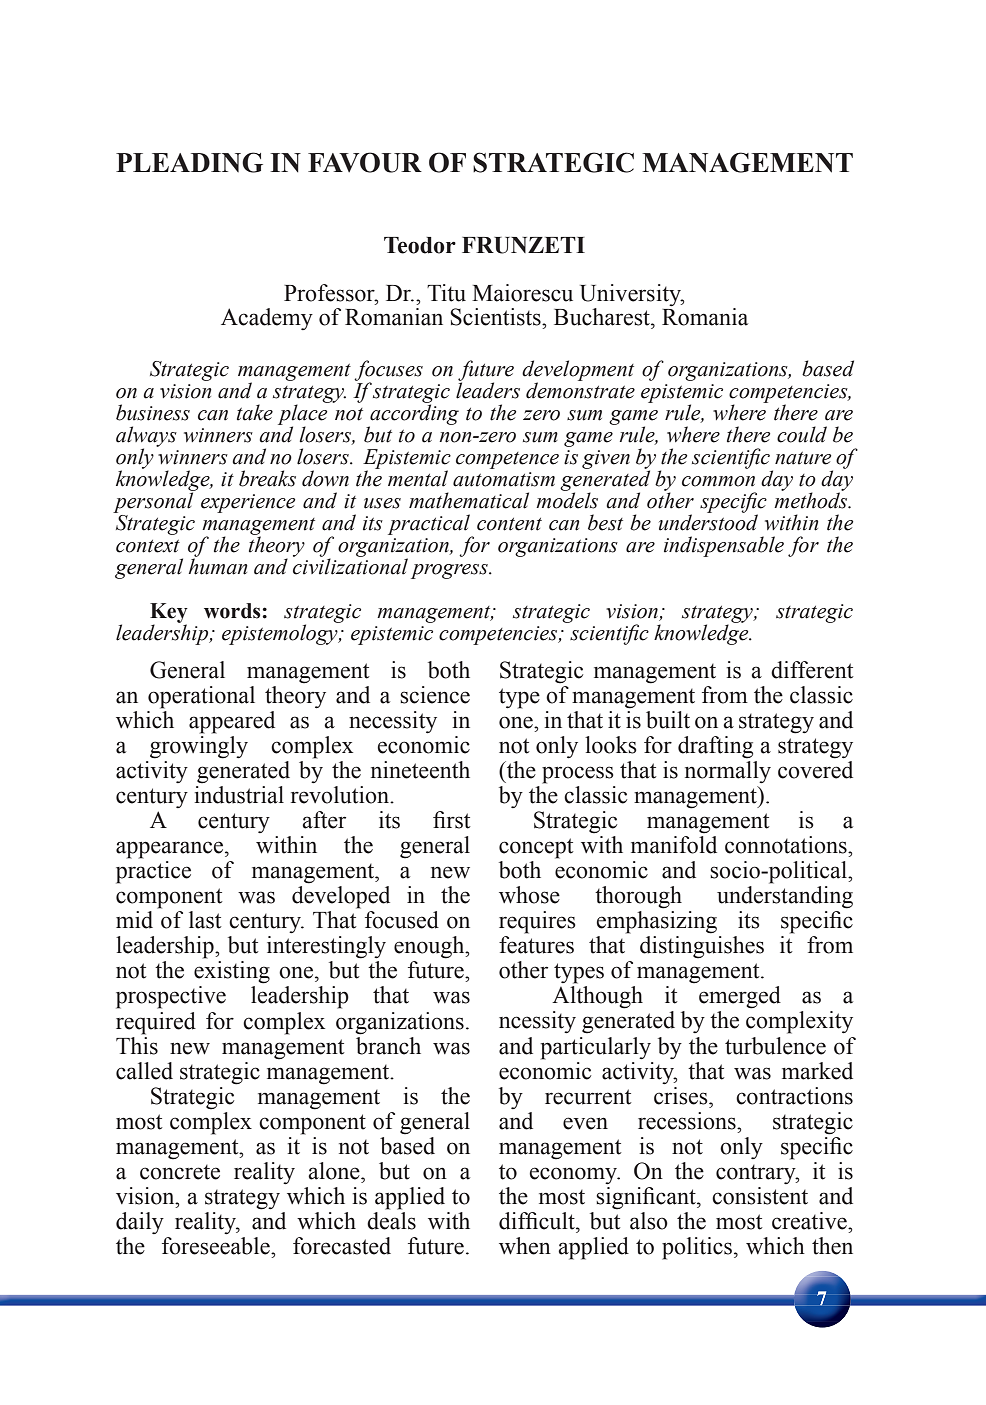 The image size is (986, 1405). Describe the element at coordinates (435, 695) in the screenshot. I see `science` at that location.
